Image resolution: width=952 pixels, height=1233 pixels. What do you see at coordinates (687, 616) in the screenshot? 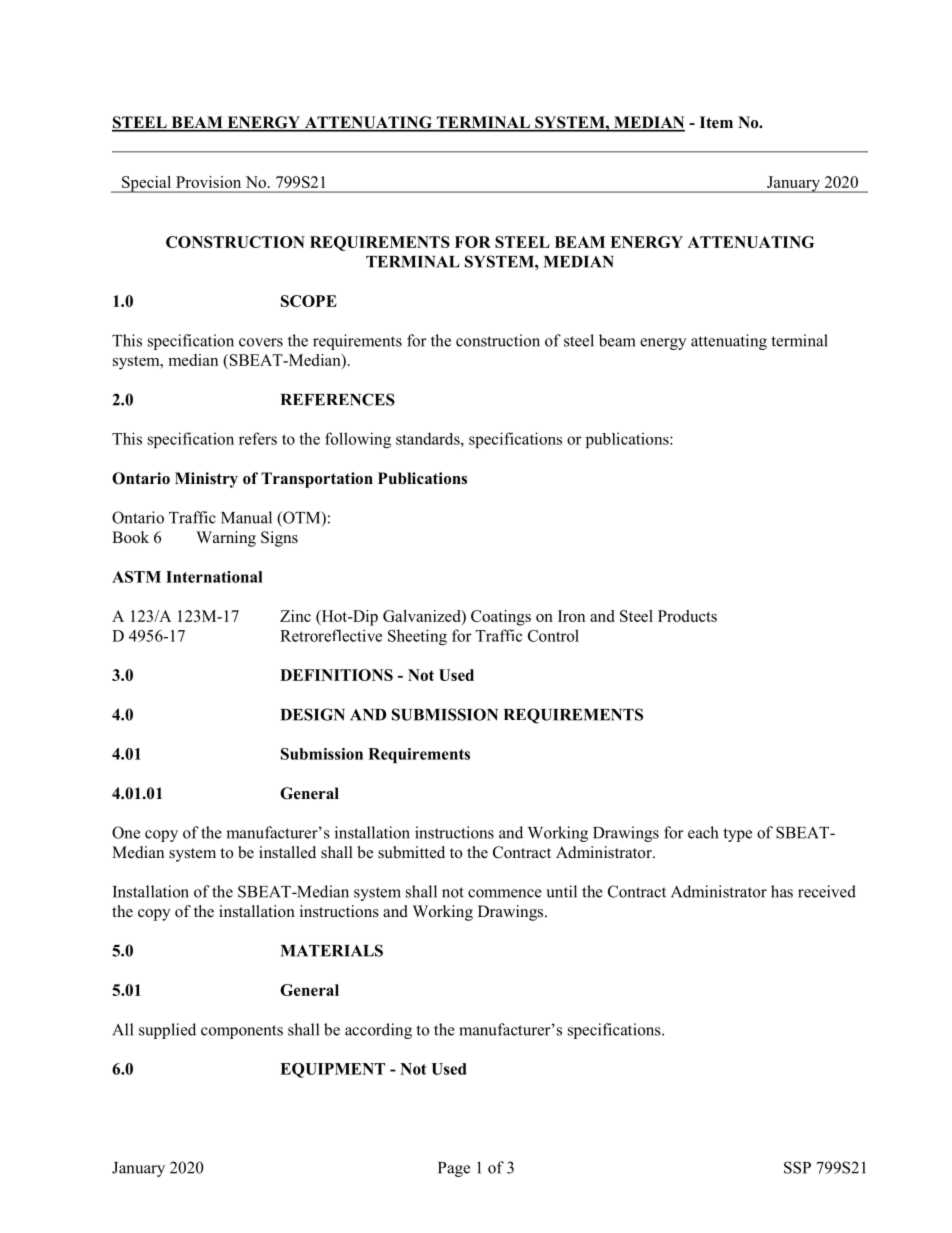
I see `Products` at bounding box center [687, 616].
